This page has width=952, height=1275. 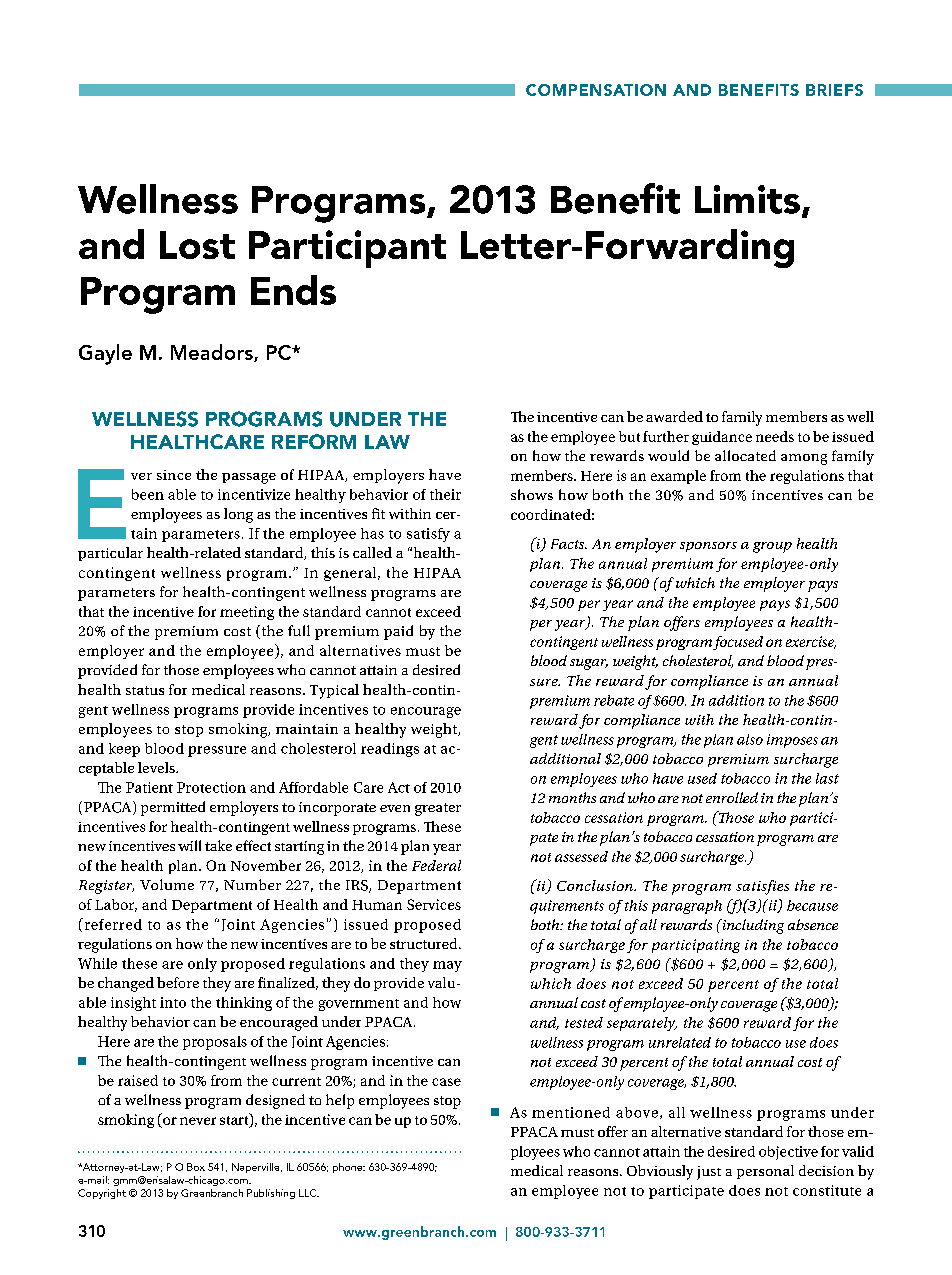 I want to click on COMPENSATION, so click(x=596, y=90).
